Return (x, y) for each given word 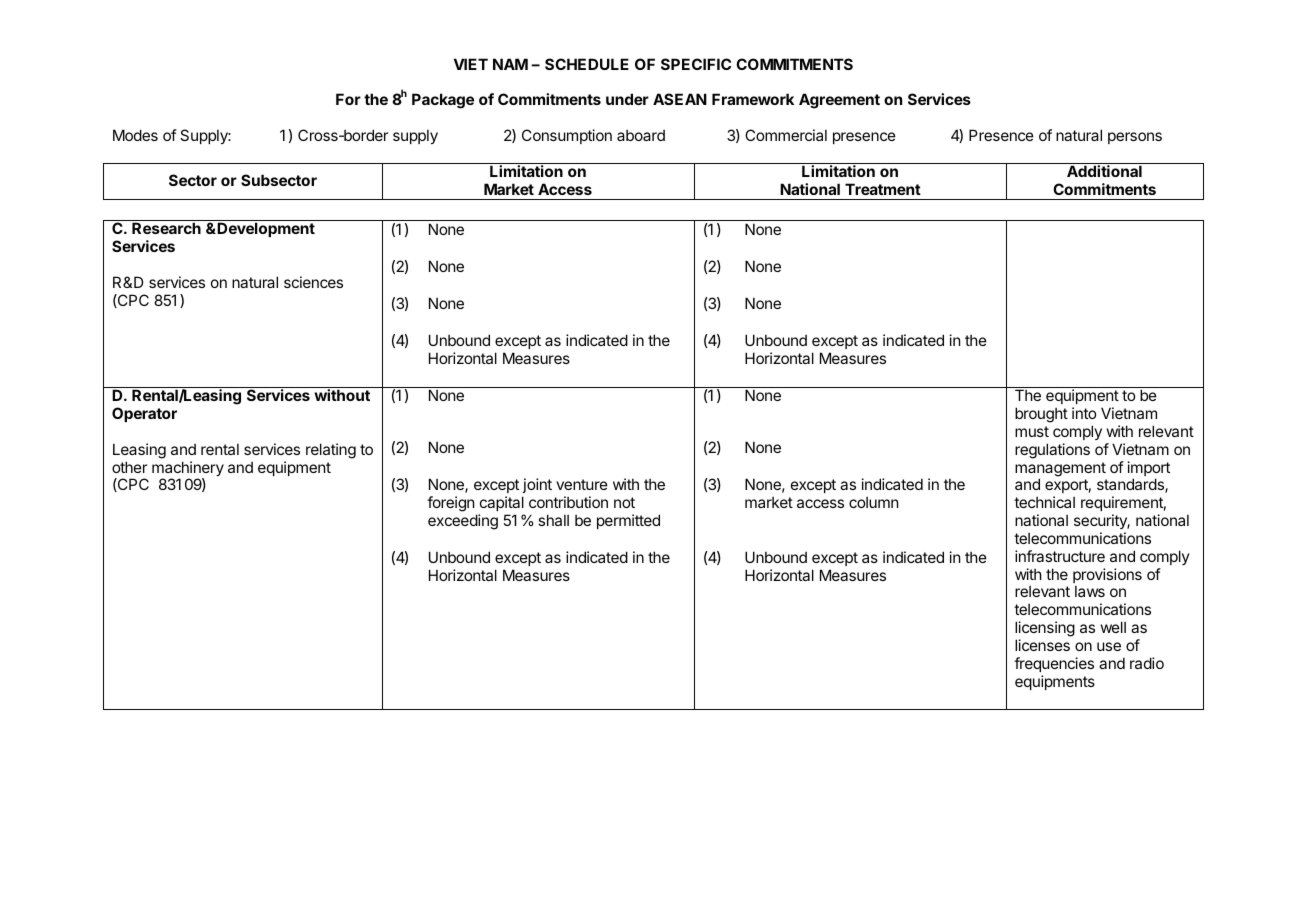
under (627, 99)
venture (582, 484)
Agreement (839, 101)
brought (1041, 415)
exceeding (463, 522)
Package (443, 101)
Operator (144, 414)
